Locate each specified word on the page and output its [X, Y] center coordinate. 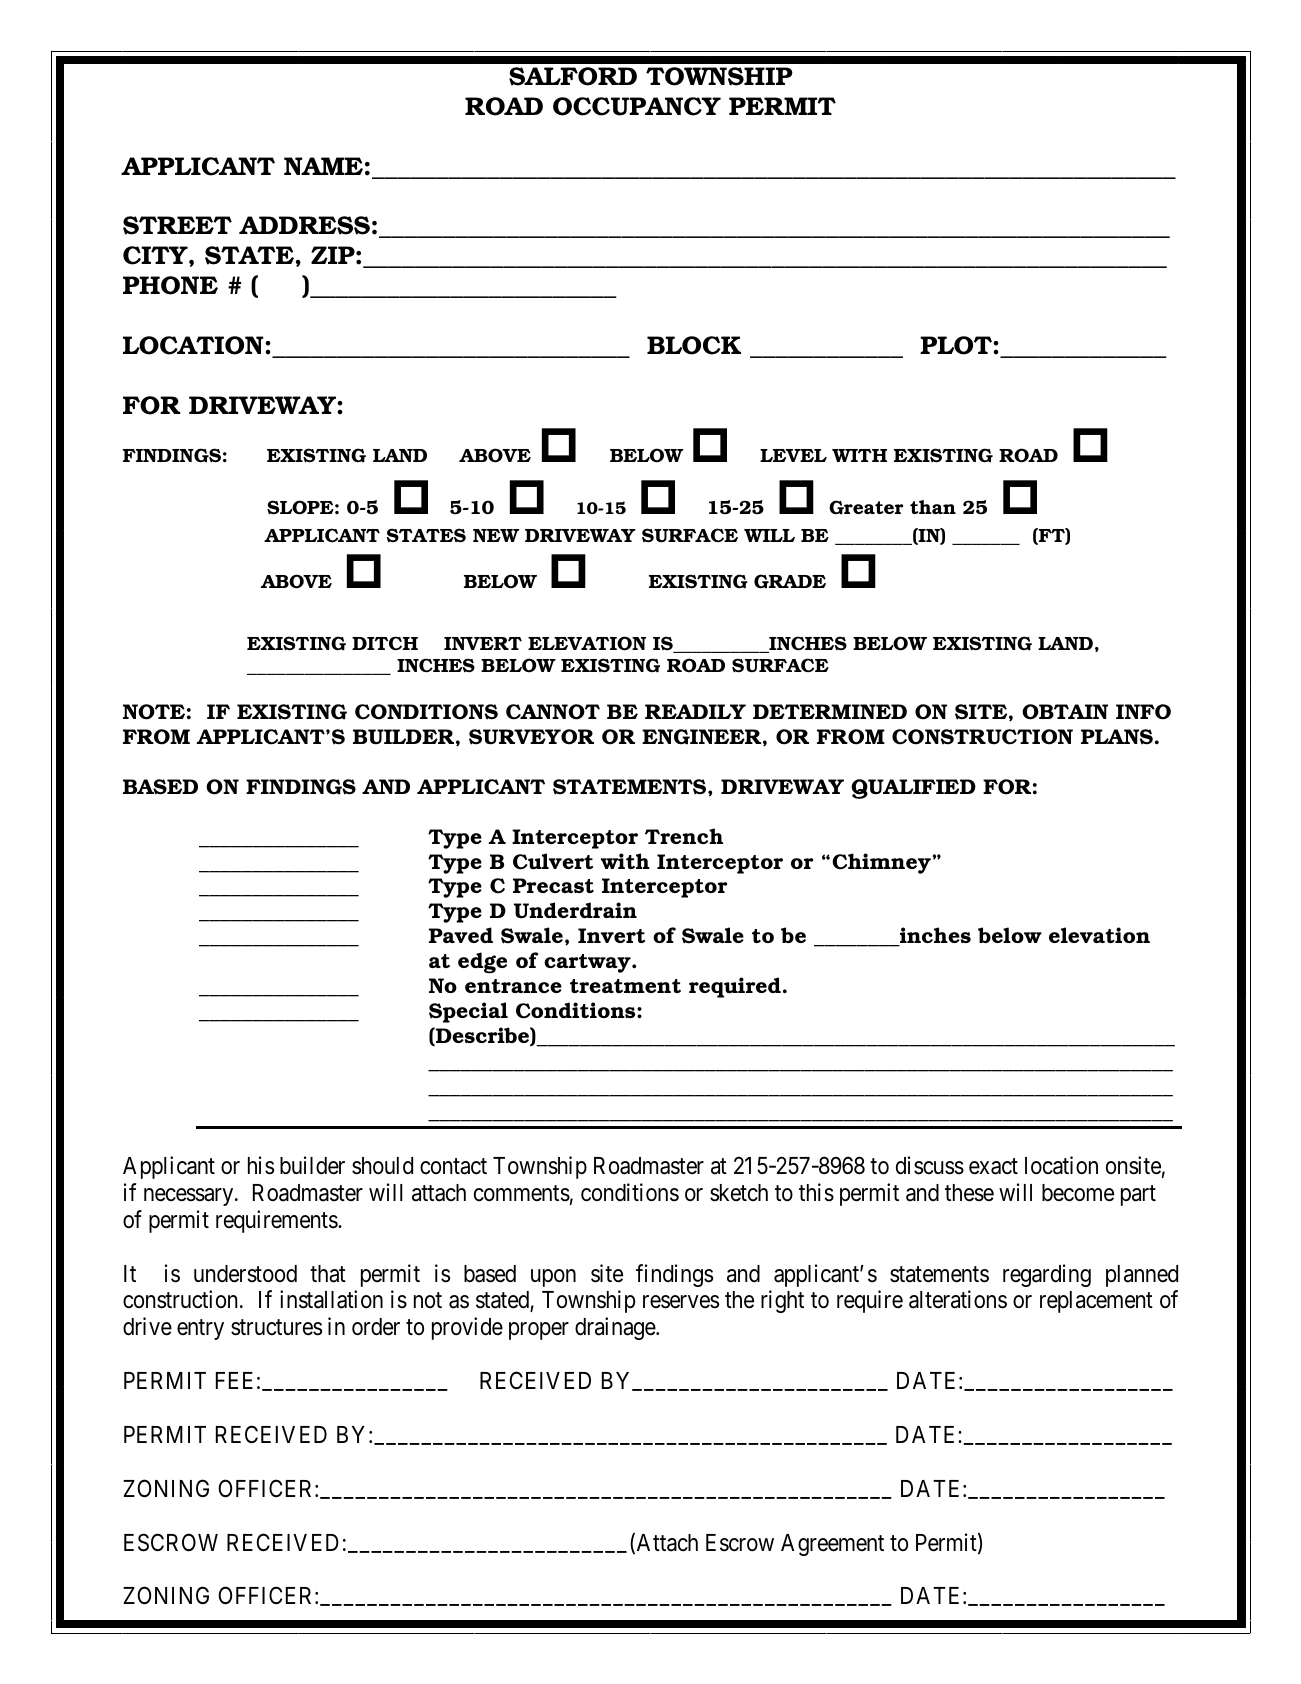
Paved [461, 935]
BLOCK [694, 345]
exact [993, 1166]
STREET [177, 225]
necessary [190, 1197]
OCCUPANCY [637, 106]
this [816, 1192]
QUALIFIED [913, 789]
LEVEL [793, 455]
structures [276, 1328]
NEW [496, 535]
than [933, 507]
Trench [684, 836]
